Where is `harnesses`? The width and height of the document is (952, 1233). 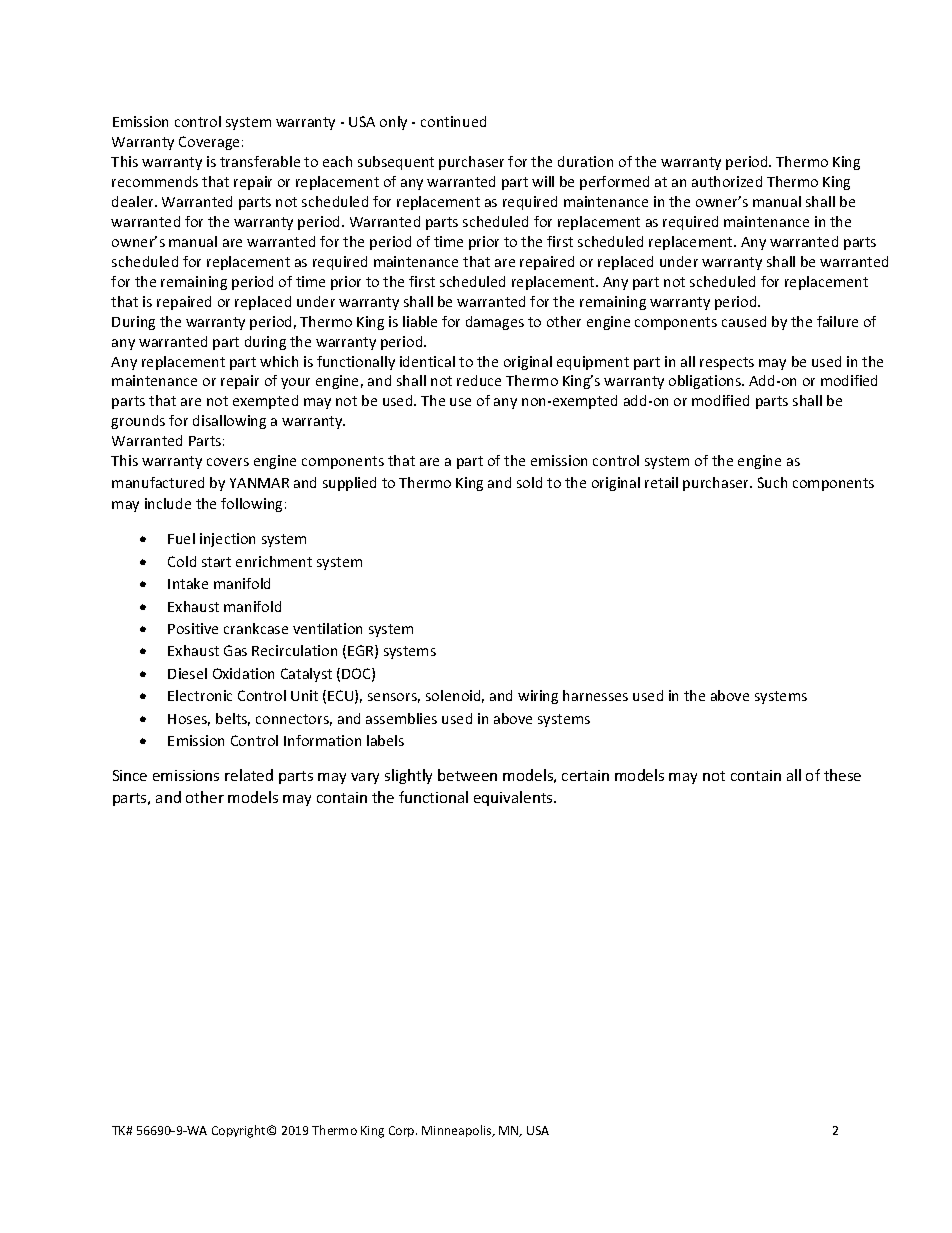 harnesses is located at coordinates (595, 695).
